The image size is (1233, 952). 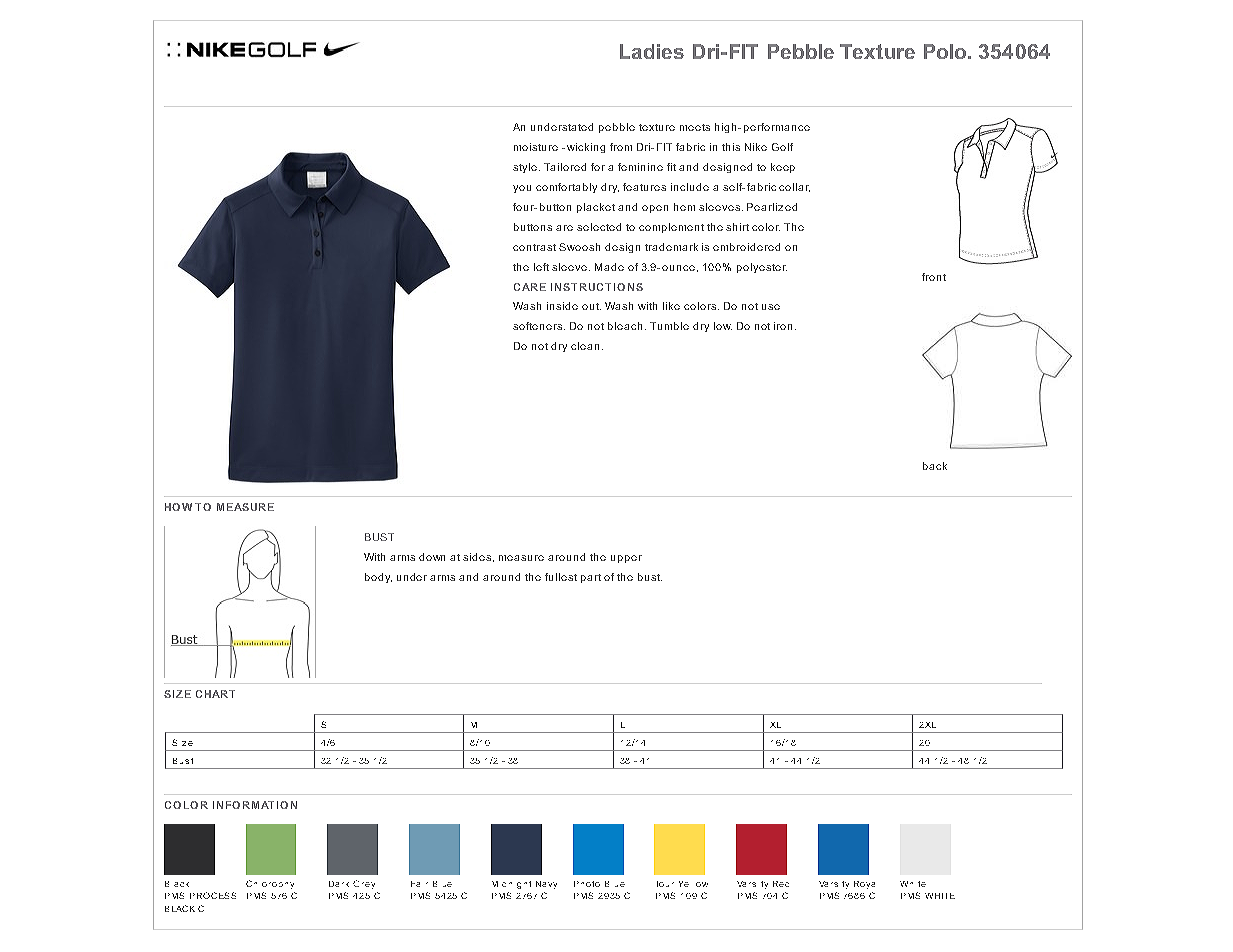 I want to click on iron, so click(x=783, y=326).
